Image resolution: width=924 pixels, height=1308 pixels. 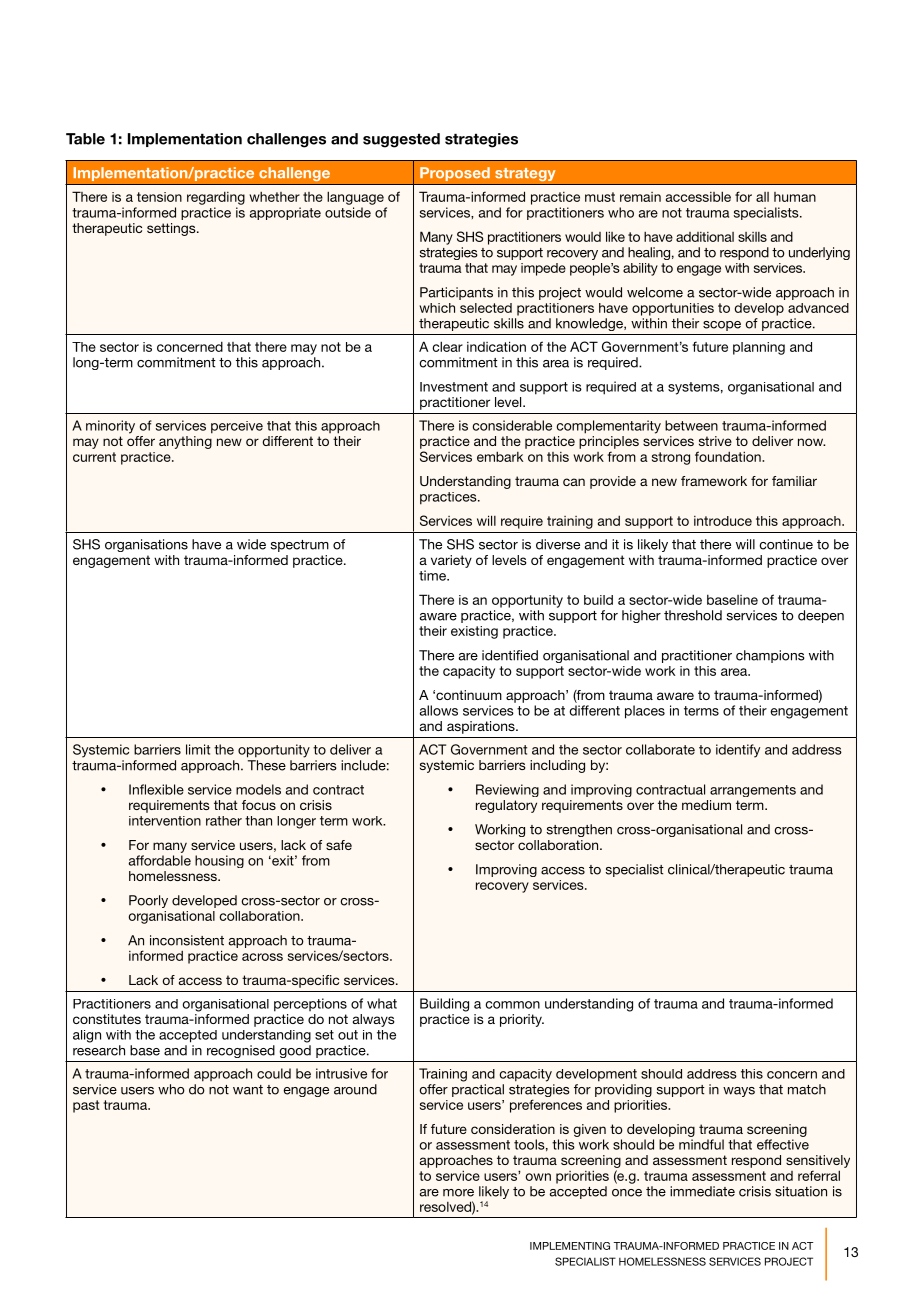 I want to click on allows, so click(x=438, y=710).
